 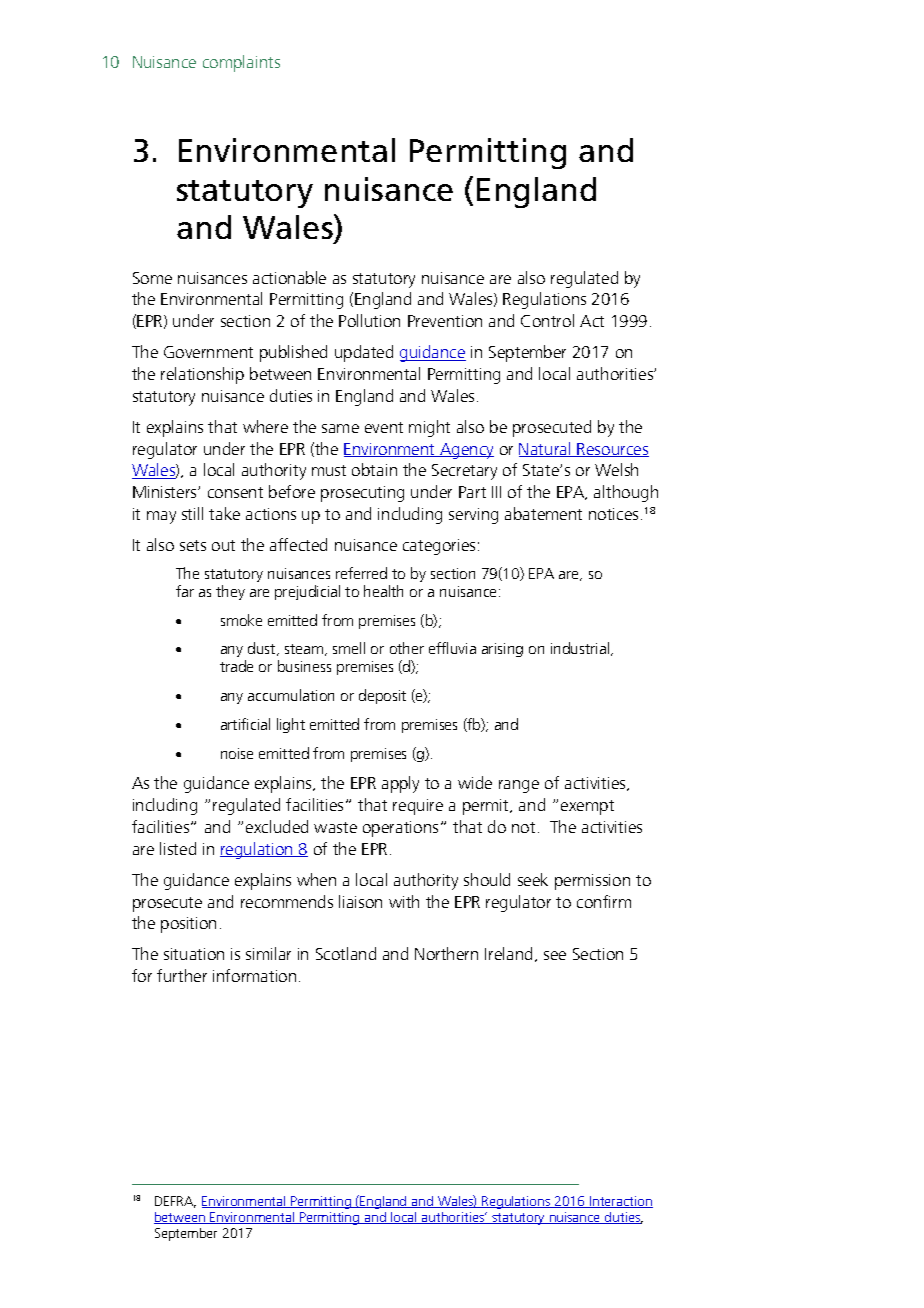 I want to click on other, so click(x=407, y=648).
